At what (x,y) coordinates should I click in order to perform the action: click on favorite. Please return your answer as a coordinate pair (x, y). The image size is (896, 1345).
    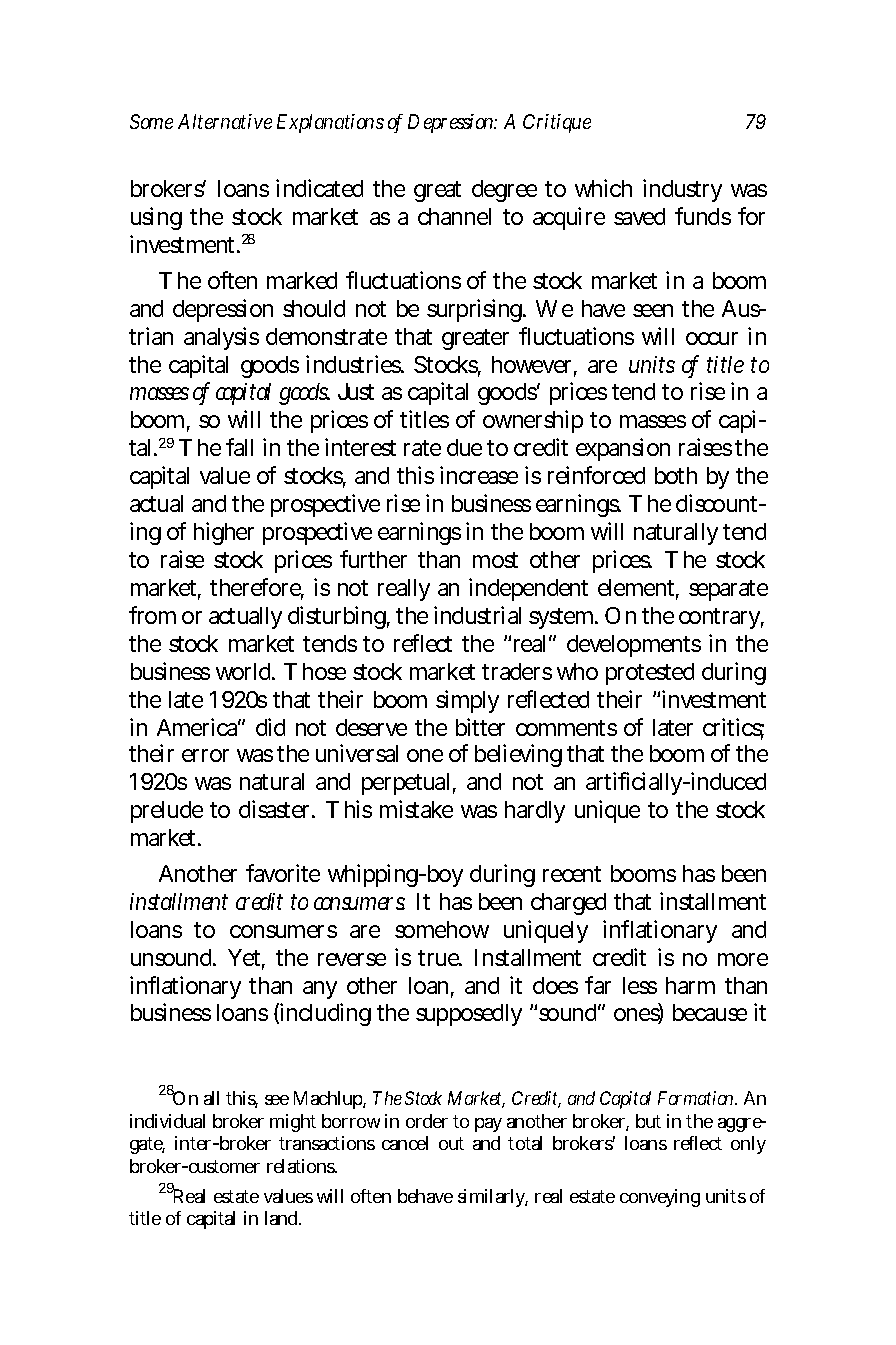
    Looking at the image, I should click on (283, 873).
